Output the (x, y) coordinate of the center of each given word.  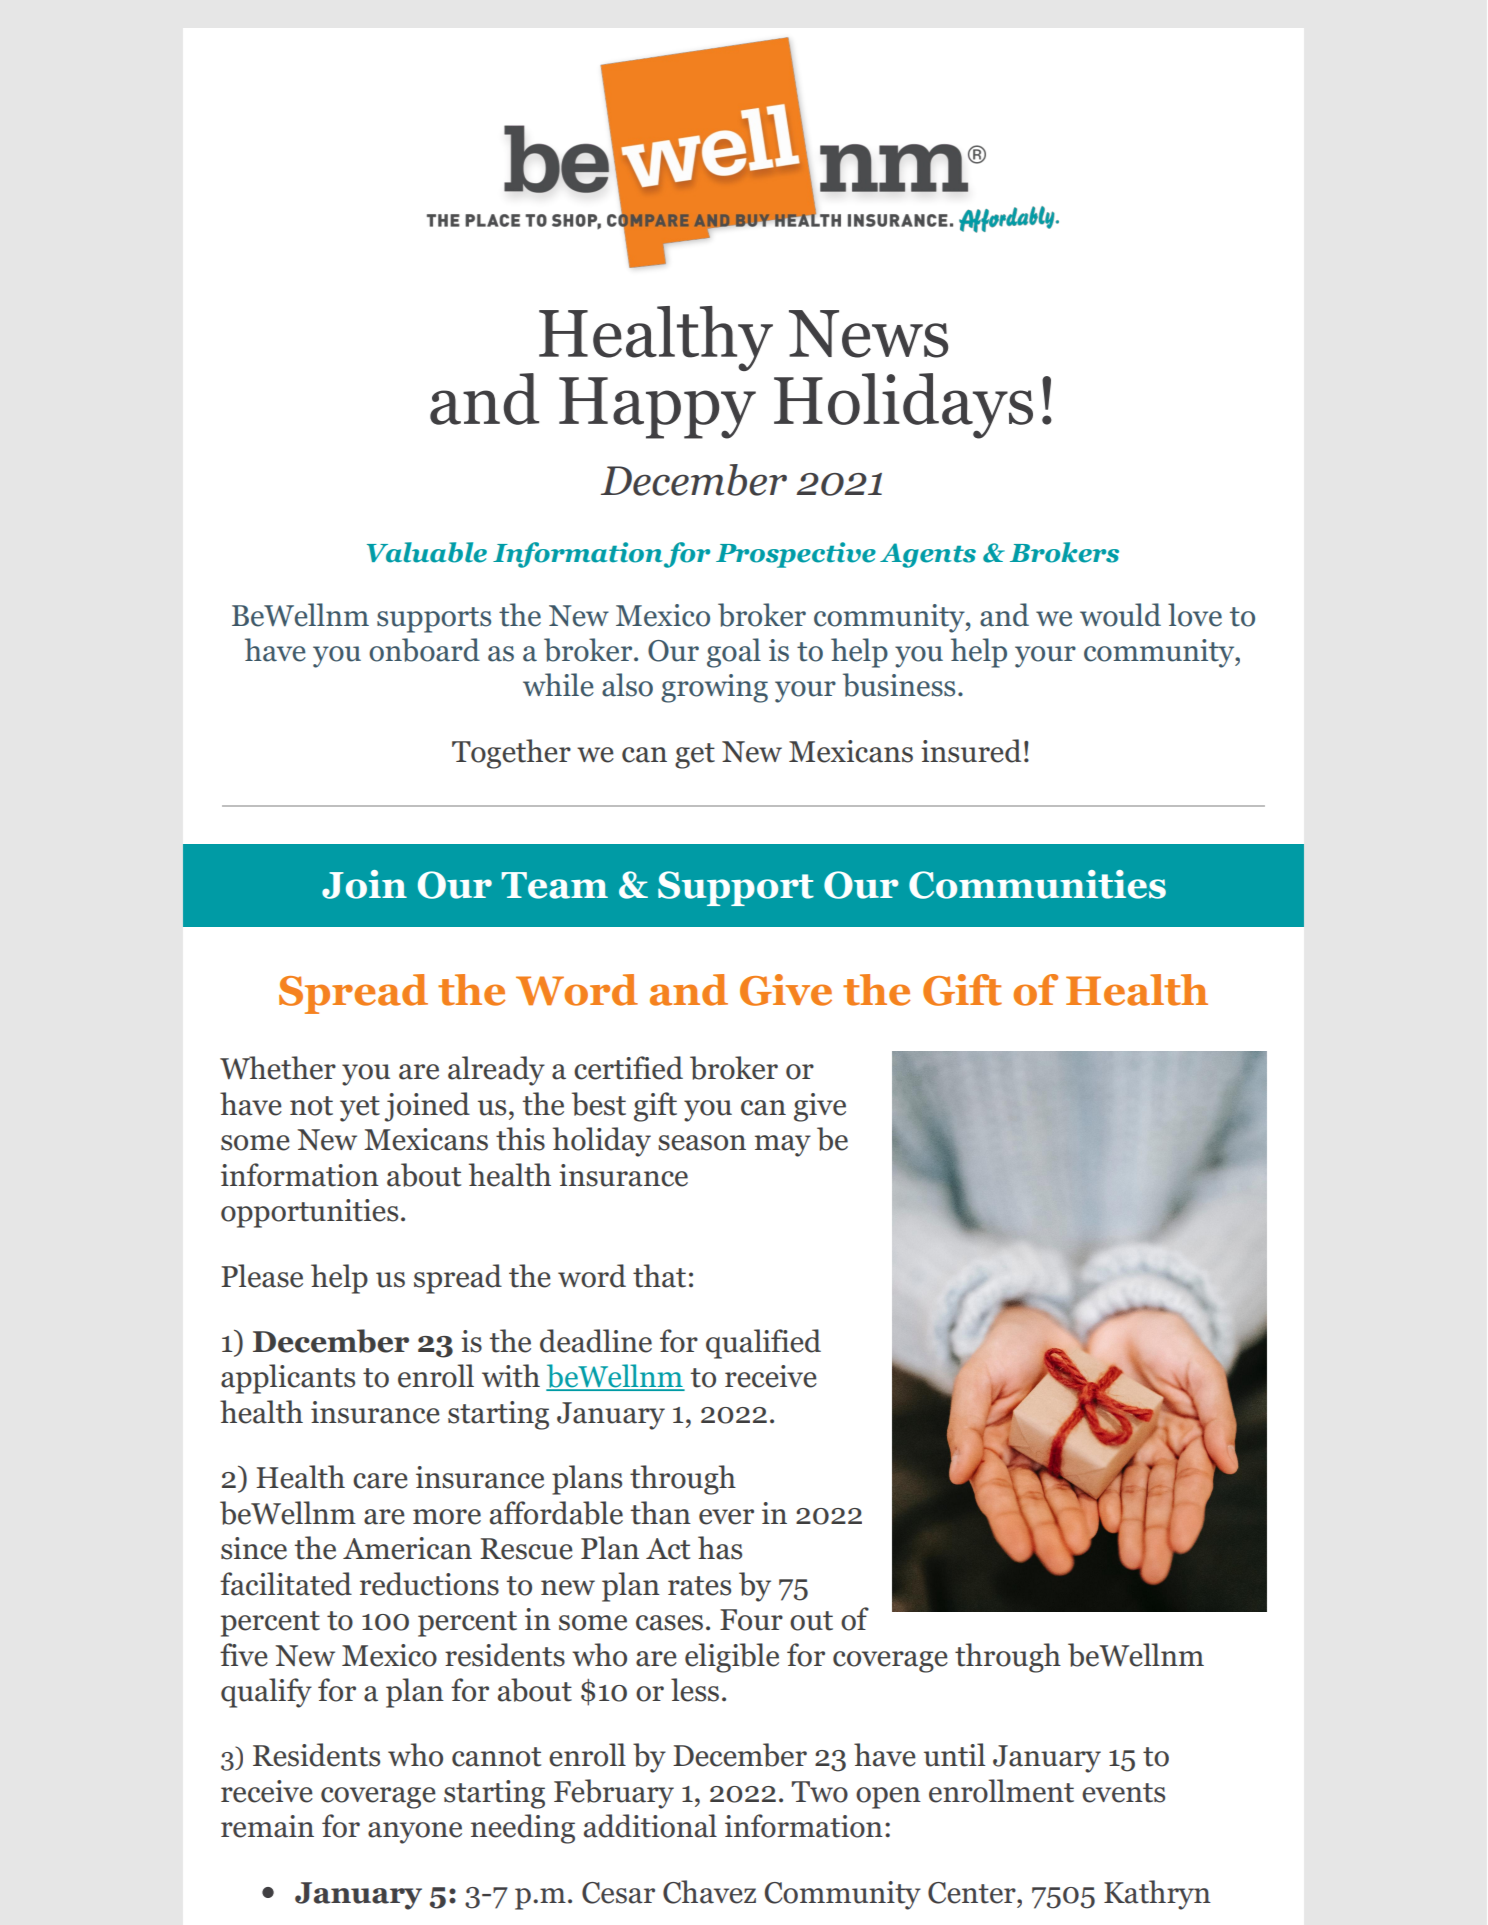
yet (360, 1109)
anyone (415, 1833)
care (380, 1481)
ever (726, 1517)
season (702, 1143)
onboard (424, 650)
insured (971, 751)
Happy (657, 408)
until (954, 1755)
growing (714, 688)
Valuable (427, 552)
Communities (1037, 884)
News (868, 334)
